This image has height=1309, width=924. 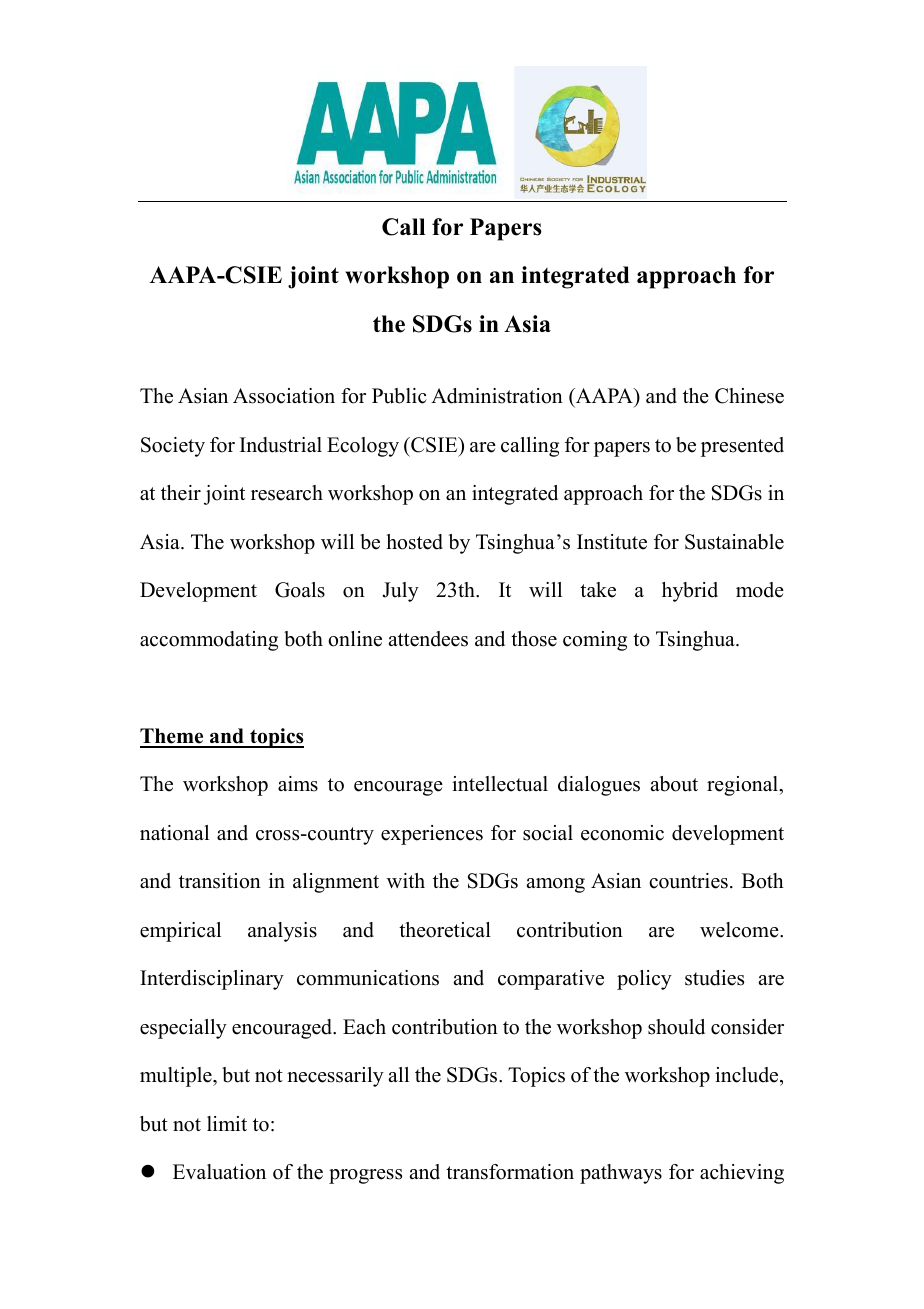 I want to click on achieving, so click(x=742, y=1174).
